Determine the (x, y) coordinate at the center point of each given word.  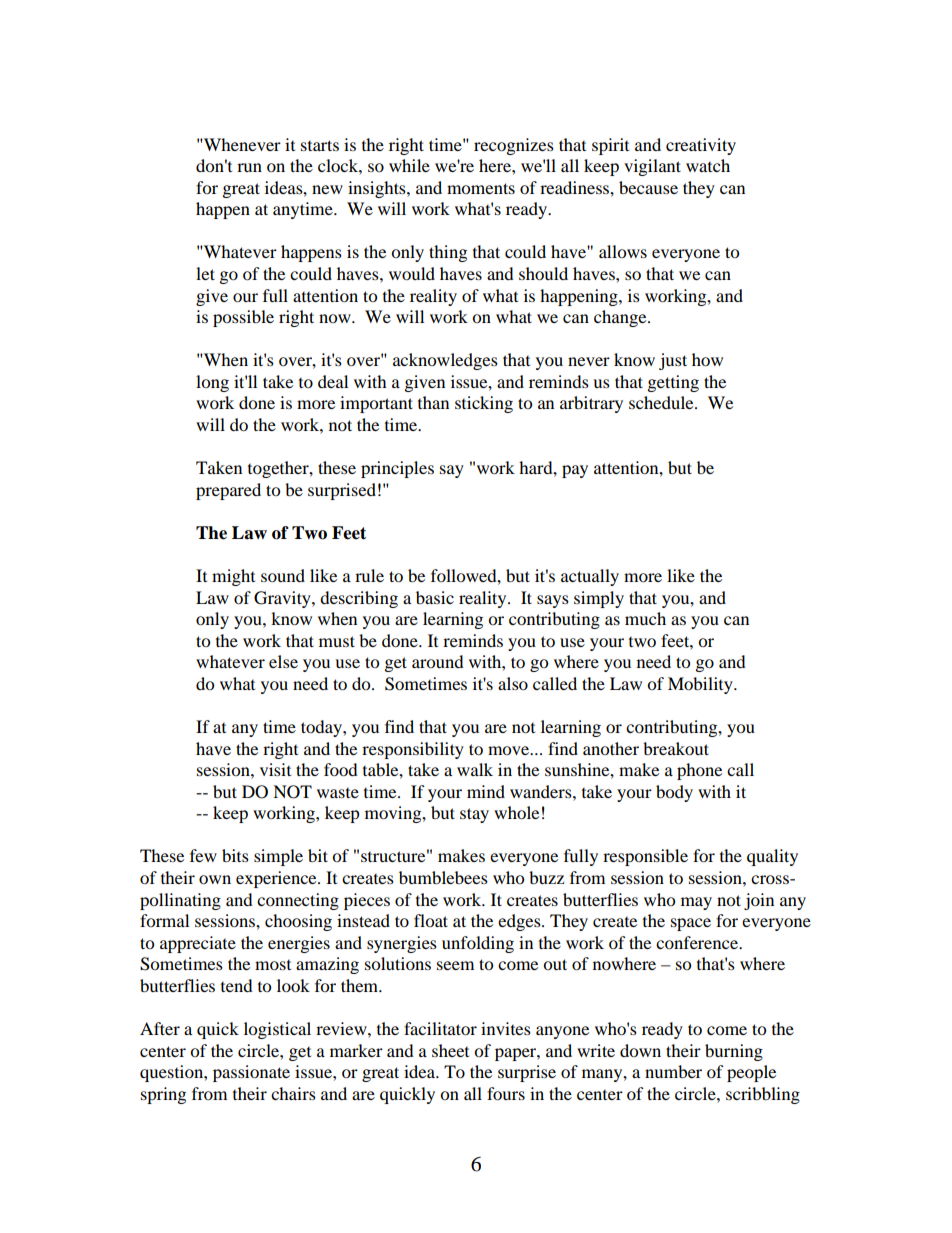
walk (475, 769)
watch (708, 165)
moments (481, 188)
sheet (450, 1050)
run (249, 167)
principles (397, 469)
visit (275, 769)
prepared (228, 491)
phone (699, 771)
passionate (251, 1073)
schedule (662, 402)
